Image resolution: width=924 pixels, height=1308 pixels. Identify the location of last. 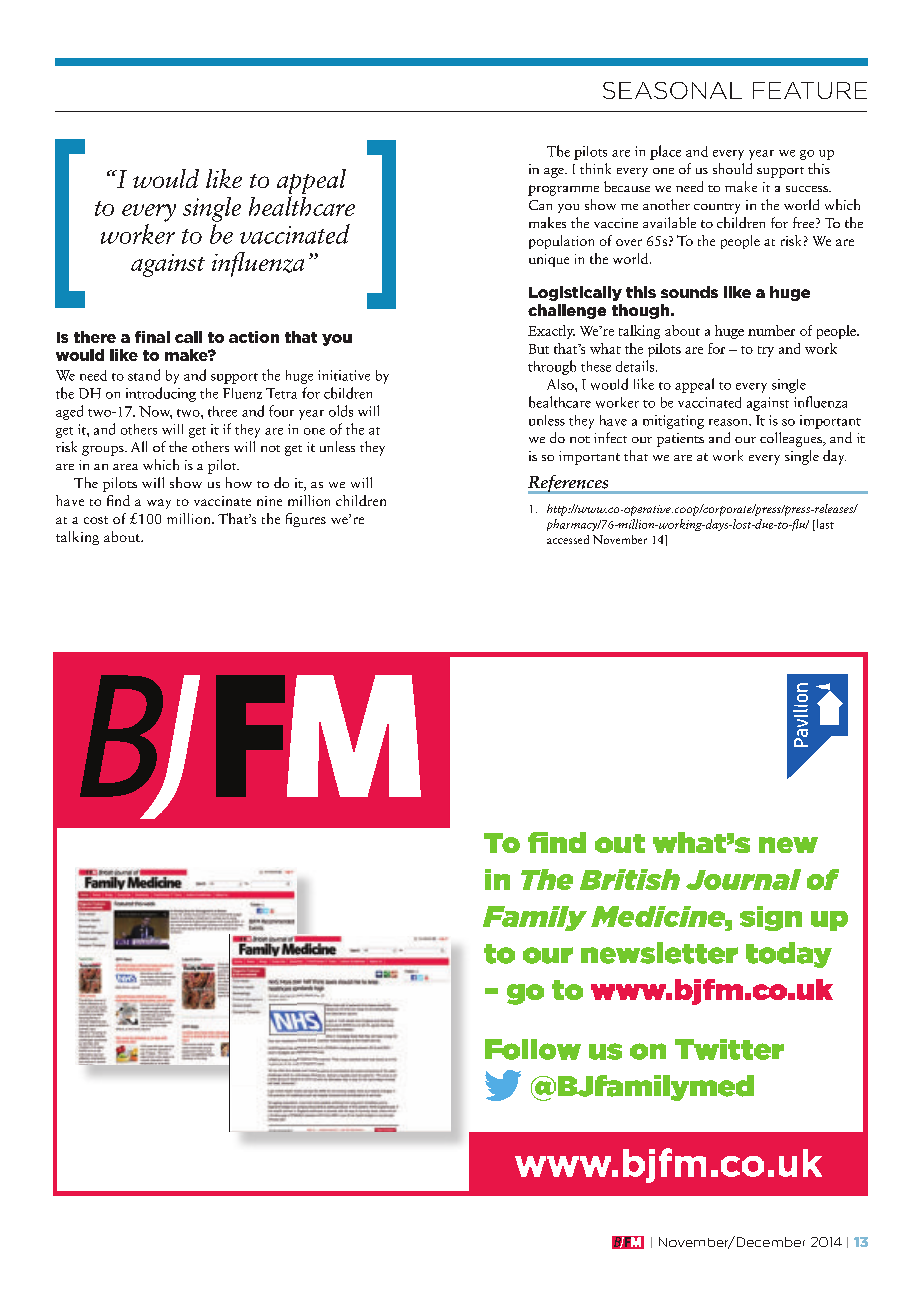
(824, 525).
